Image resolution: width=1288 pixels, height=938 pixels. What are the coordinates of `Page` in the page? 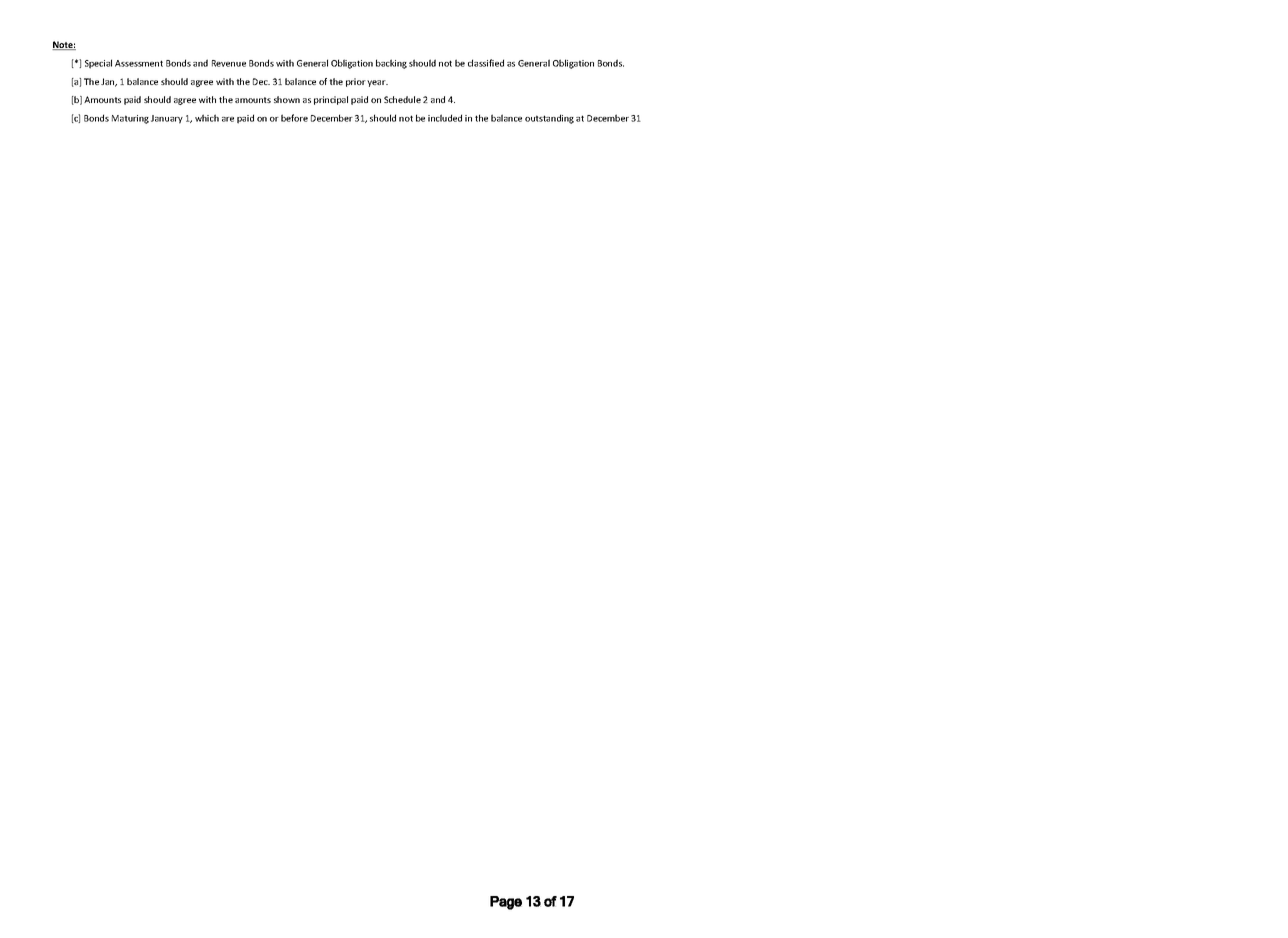 It's located at (506, 903).
